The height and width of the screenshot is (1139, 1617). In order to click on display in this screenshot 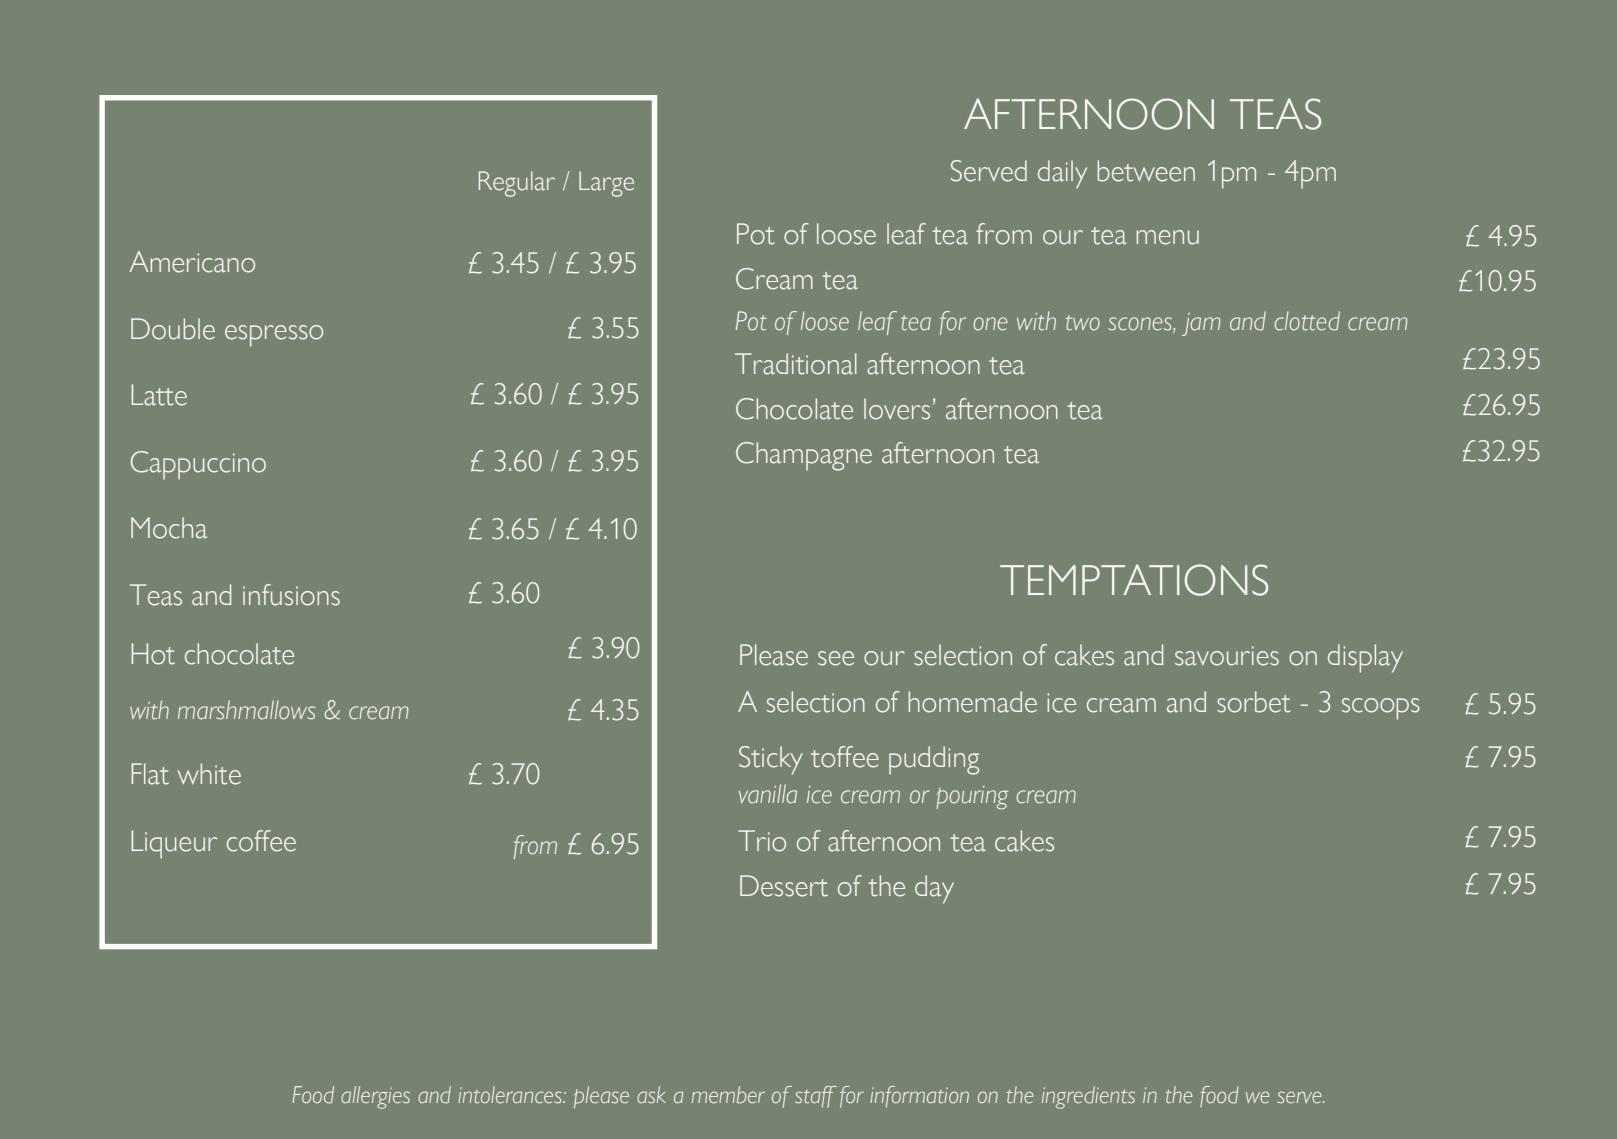, I will do `click(1365, 658)`.
